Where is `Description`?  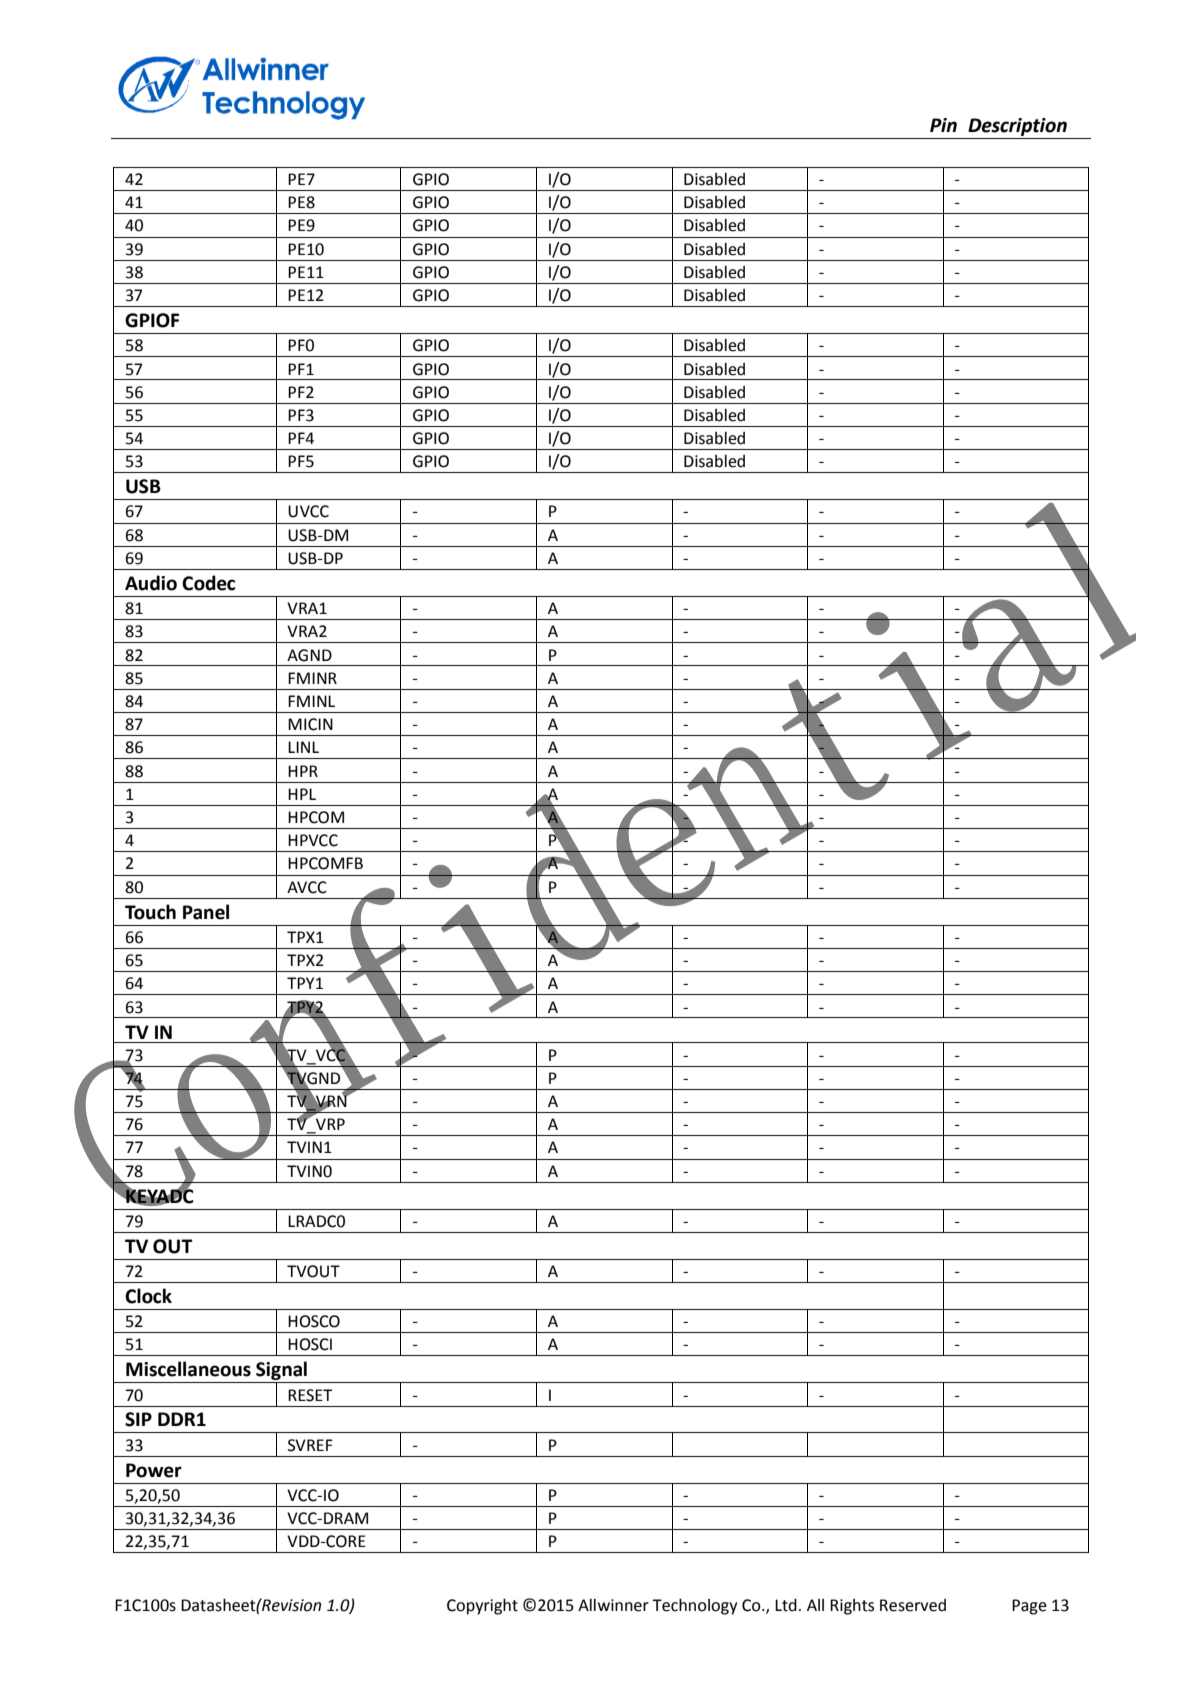
Description is located at coordinates (1017, 127).
